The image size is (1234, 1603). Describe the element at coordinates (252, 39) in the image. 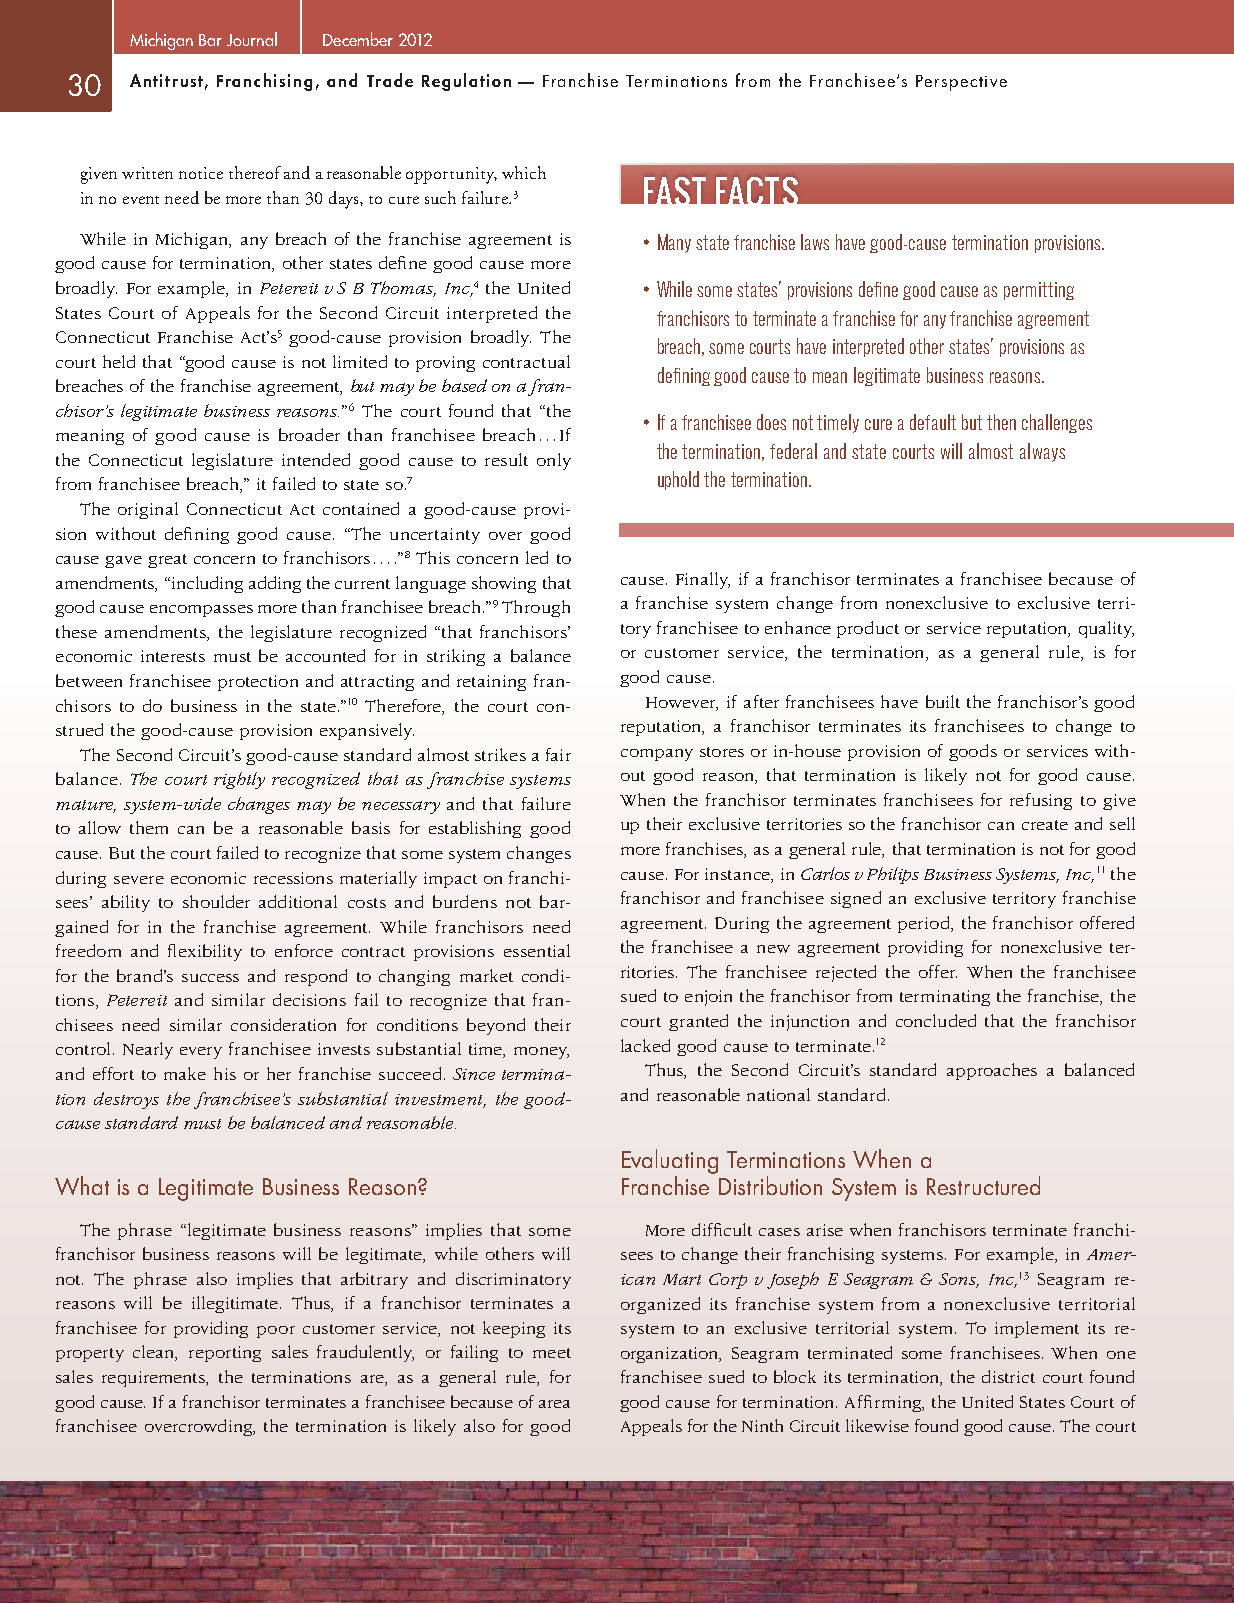

I see `Journal` at that location.
